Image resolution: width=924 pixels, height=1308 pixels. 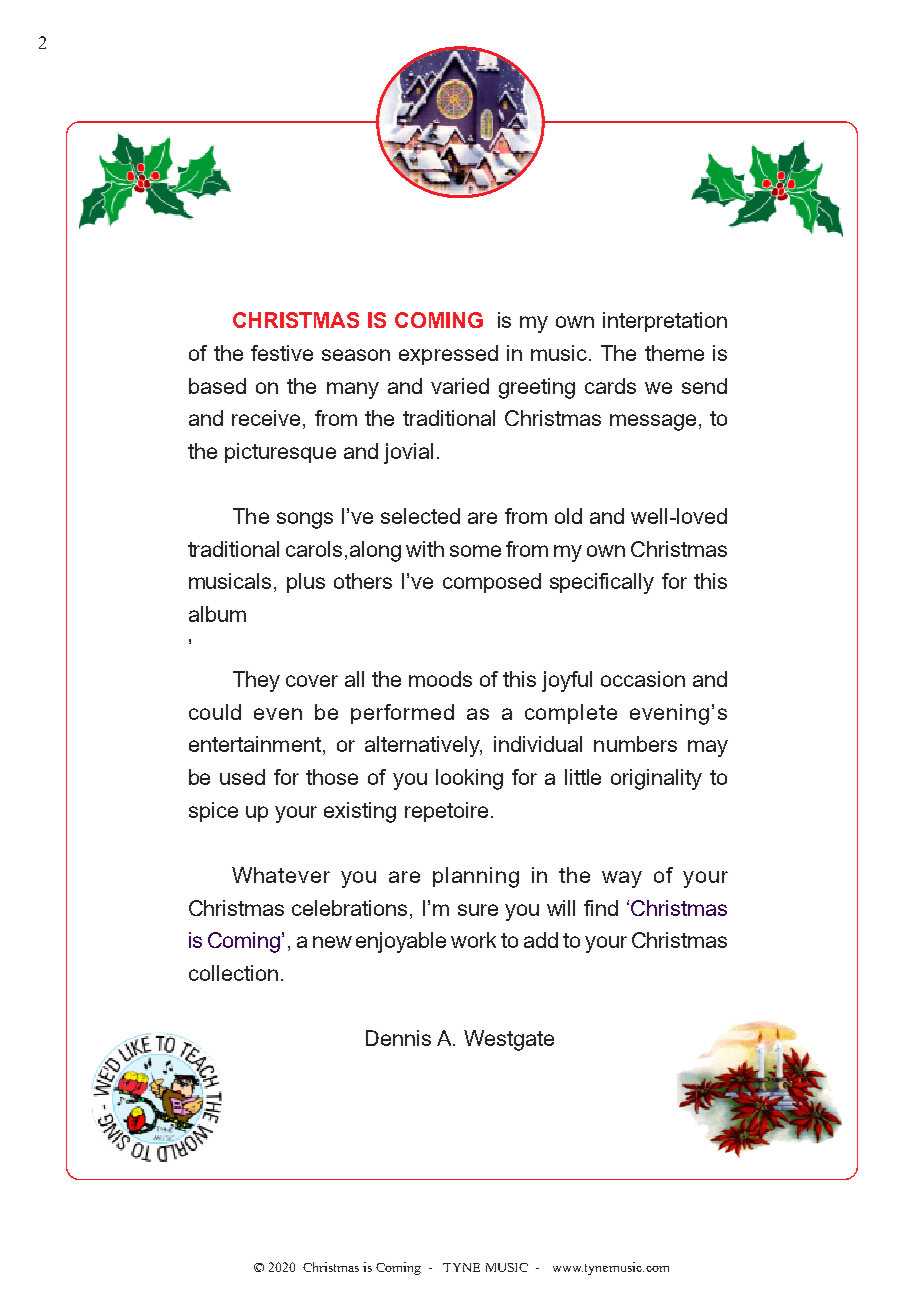 I want to click on plus, so click(x=306, y=583).
